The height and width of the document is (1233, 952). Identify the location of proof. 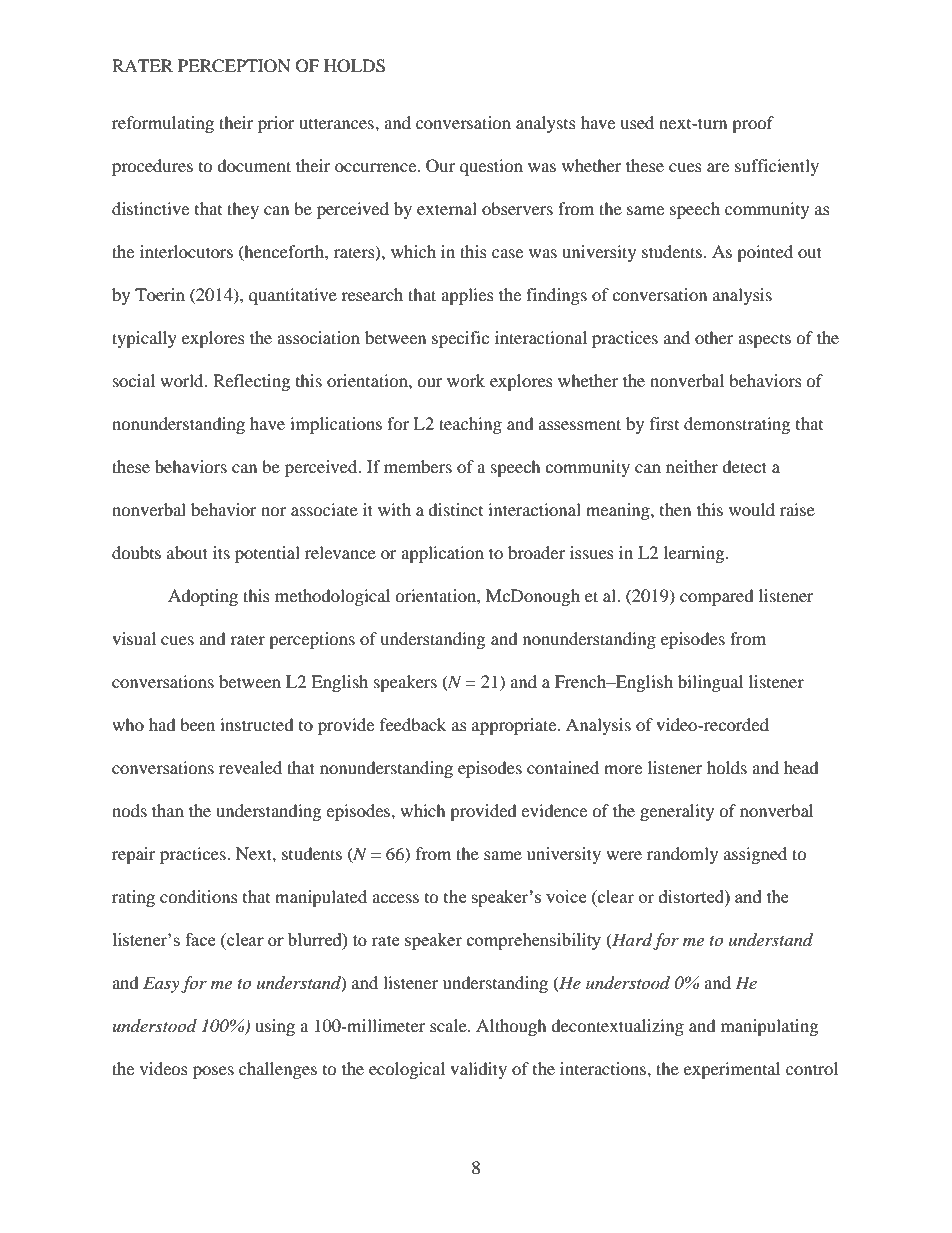
(753, 124).
